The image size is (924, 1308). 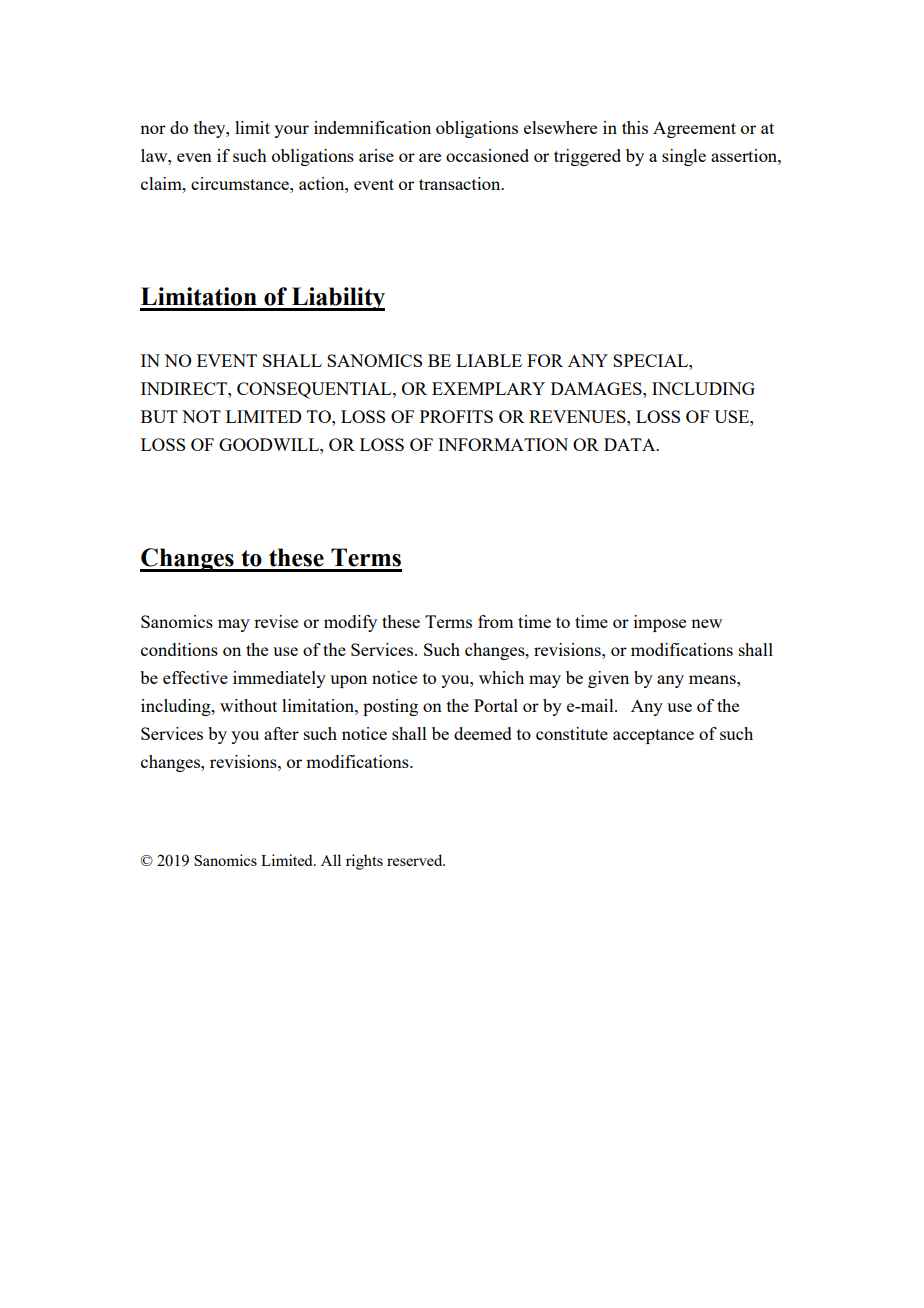 I want to click on reserved, so click(x=416, y=860).
